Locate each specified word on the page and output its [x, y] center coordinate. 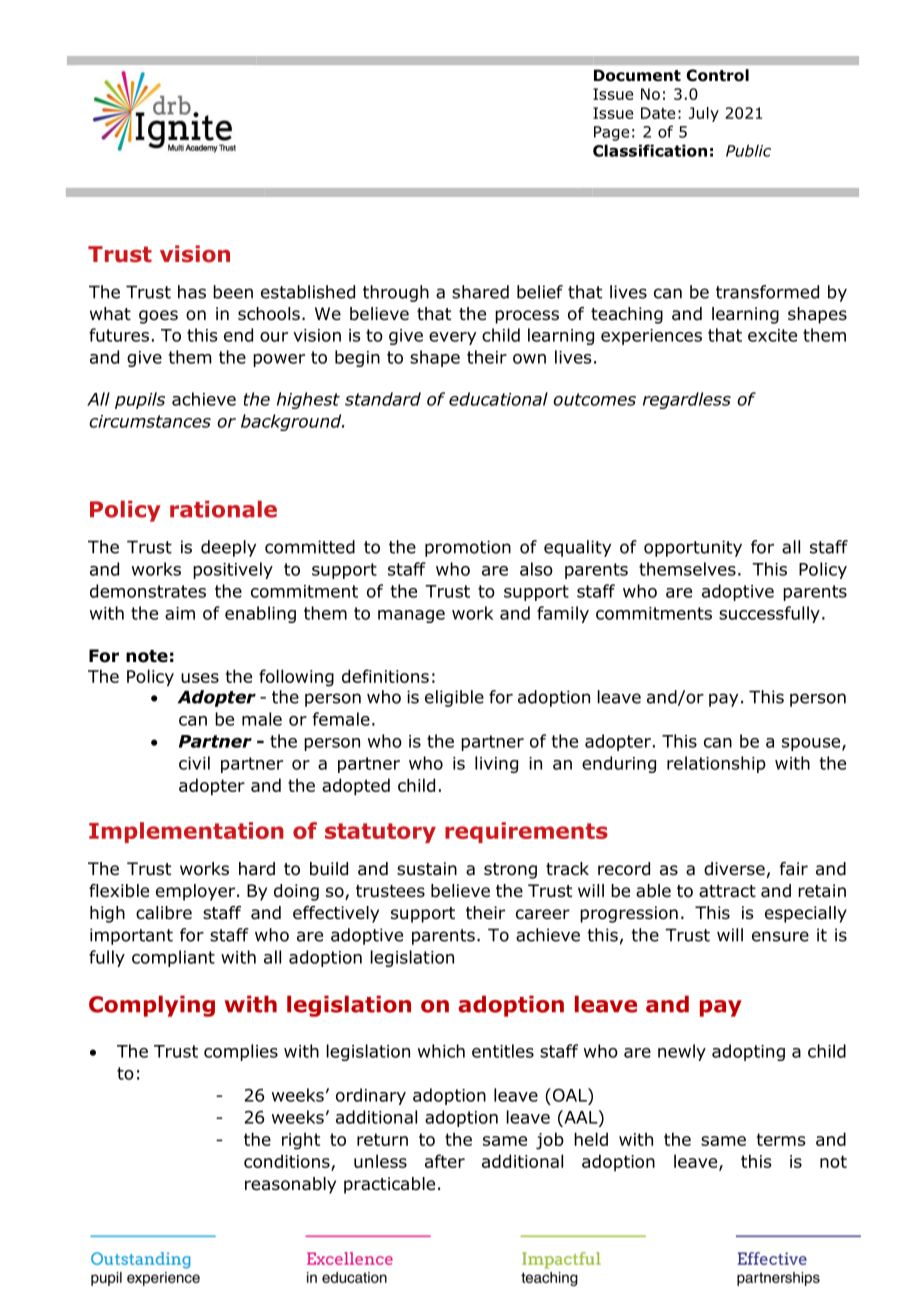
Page [611, 133]
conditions [288, 1162]
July [704, 114]
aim [180, 613]
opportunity [693, 548]
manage [411, 616]
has [192, 292]
